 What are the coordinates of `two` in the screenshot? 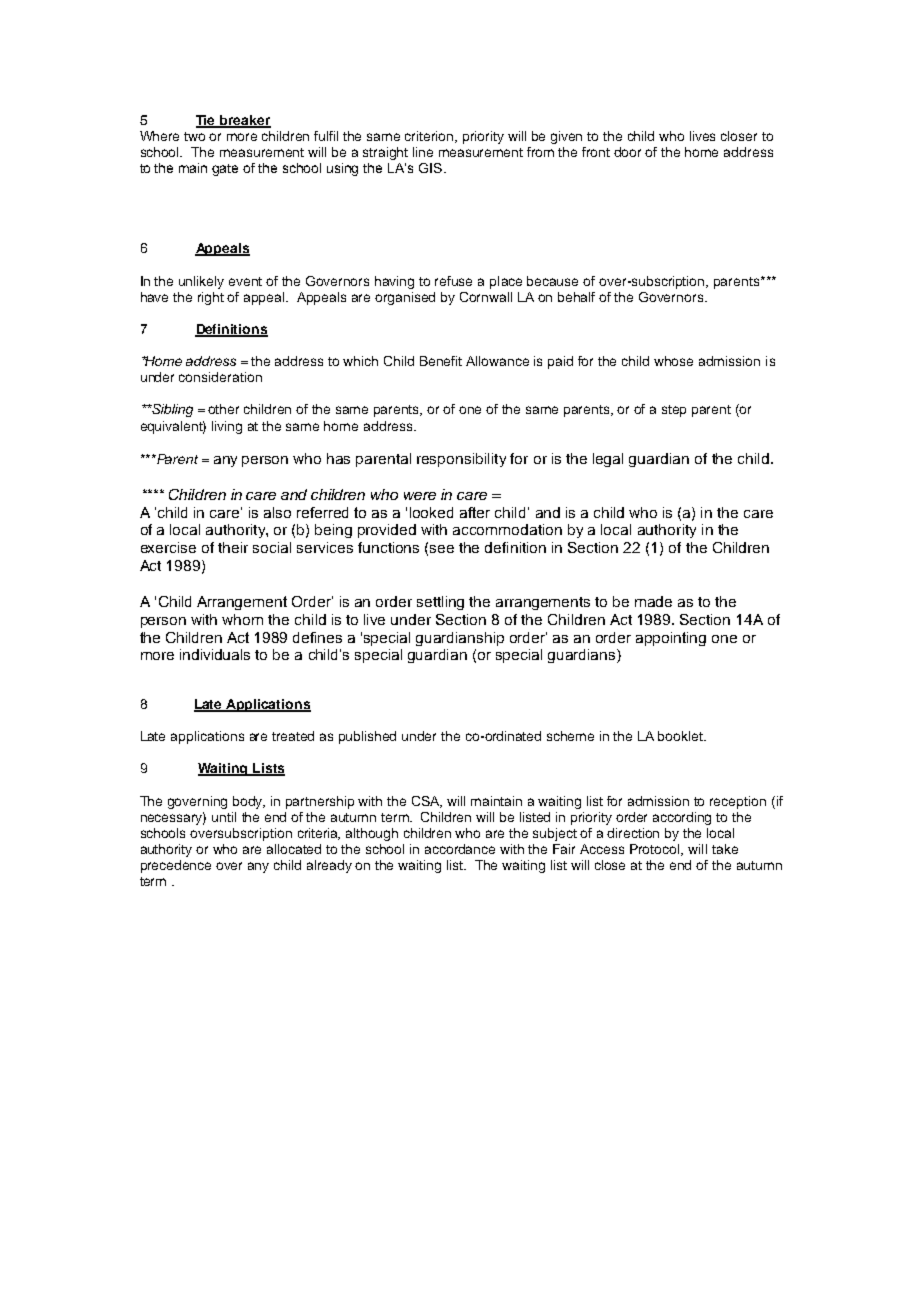 It's located at (194, 136).
